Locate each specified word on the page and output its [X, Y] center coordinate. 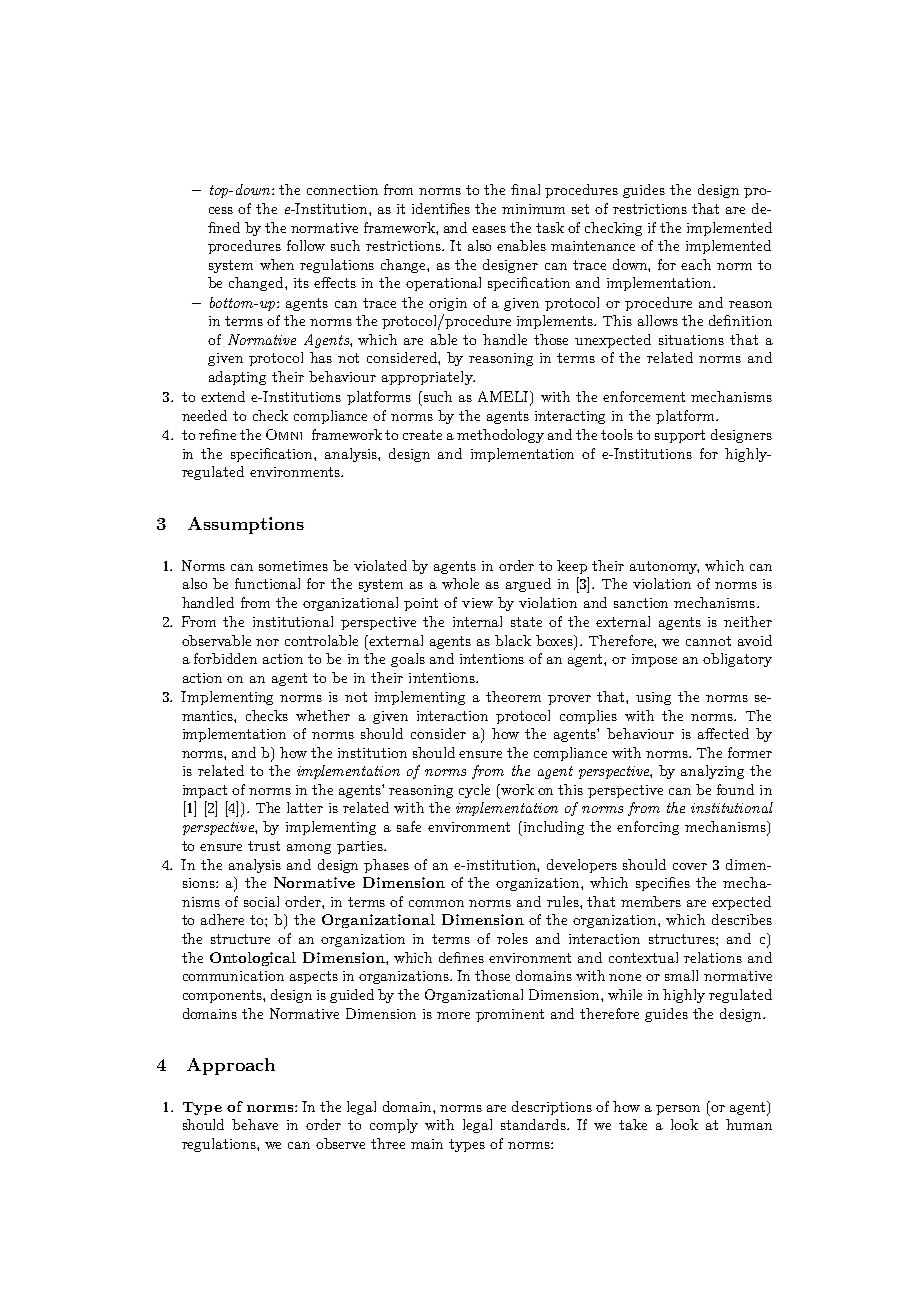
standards [534, 1124]
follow [306, 245]
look [684, 1124]
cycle [474, 791]
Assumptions [246, 525]
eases [489, 229]
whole [460, 583]
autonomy [664, 567]
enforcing [648, 828]
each [696, 264]
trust [264, 846]
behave [255, 1124]
